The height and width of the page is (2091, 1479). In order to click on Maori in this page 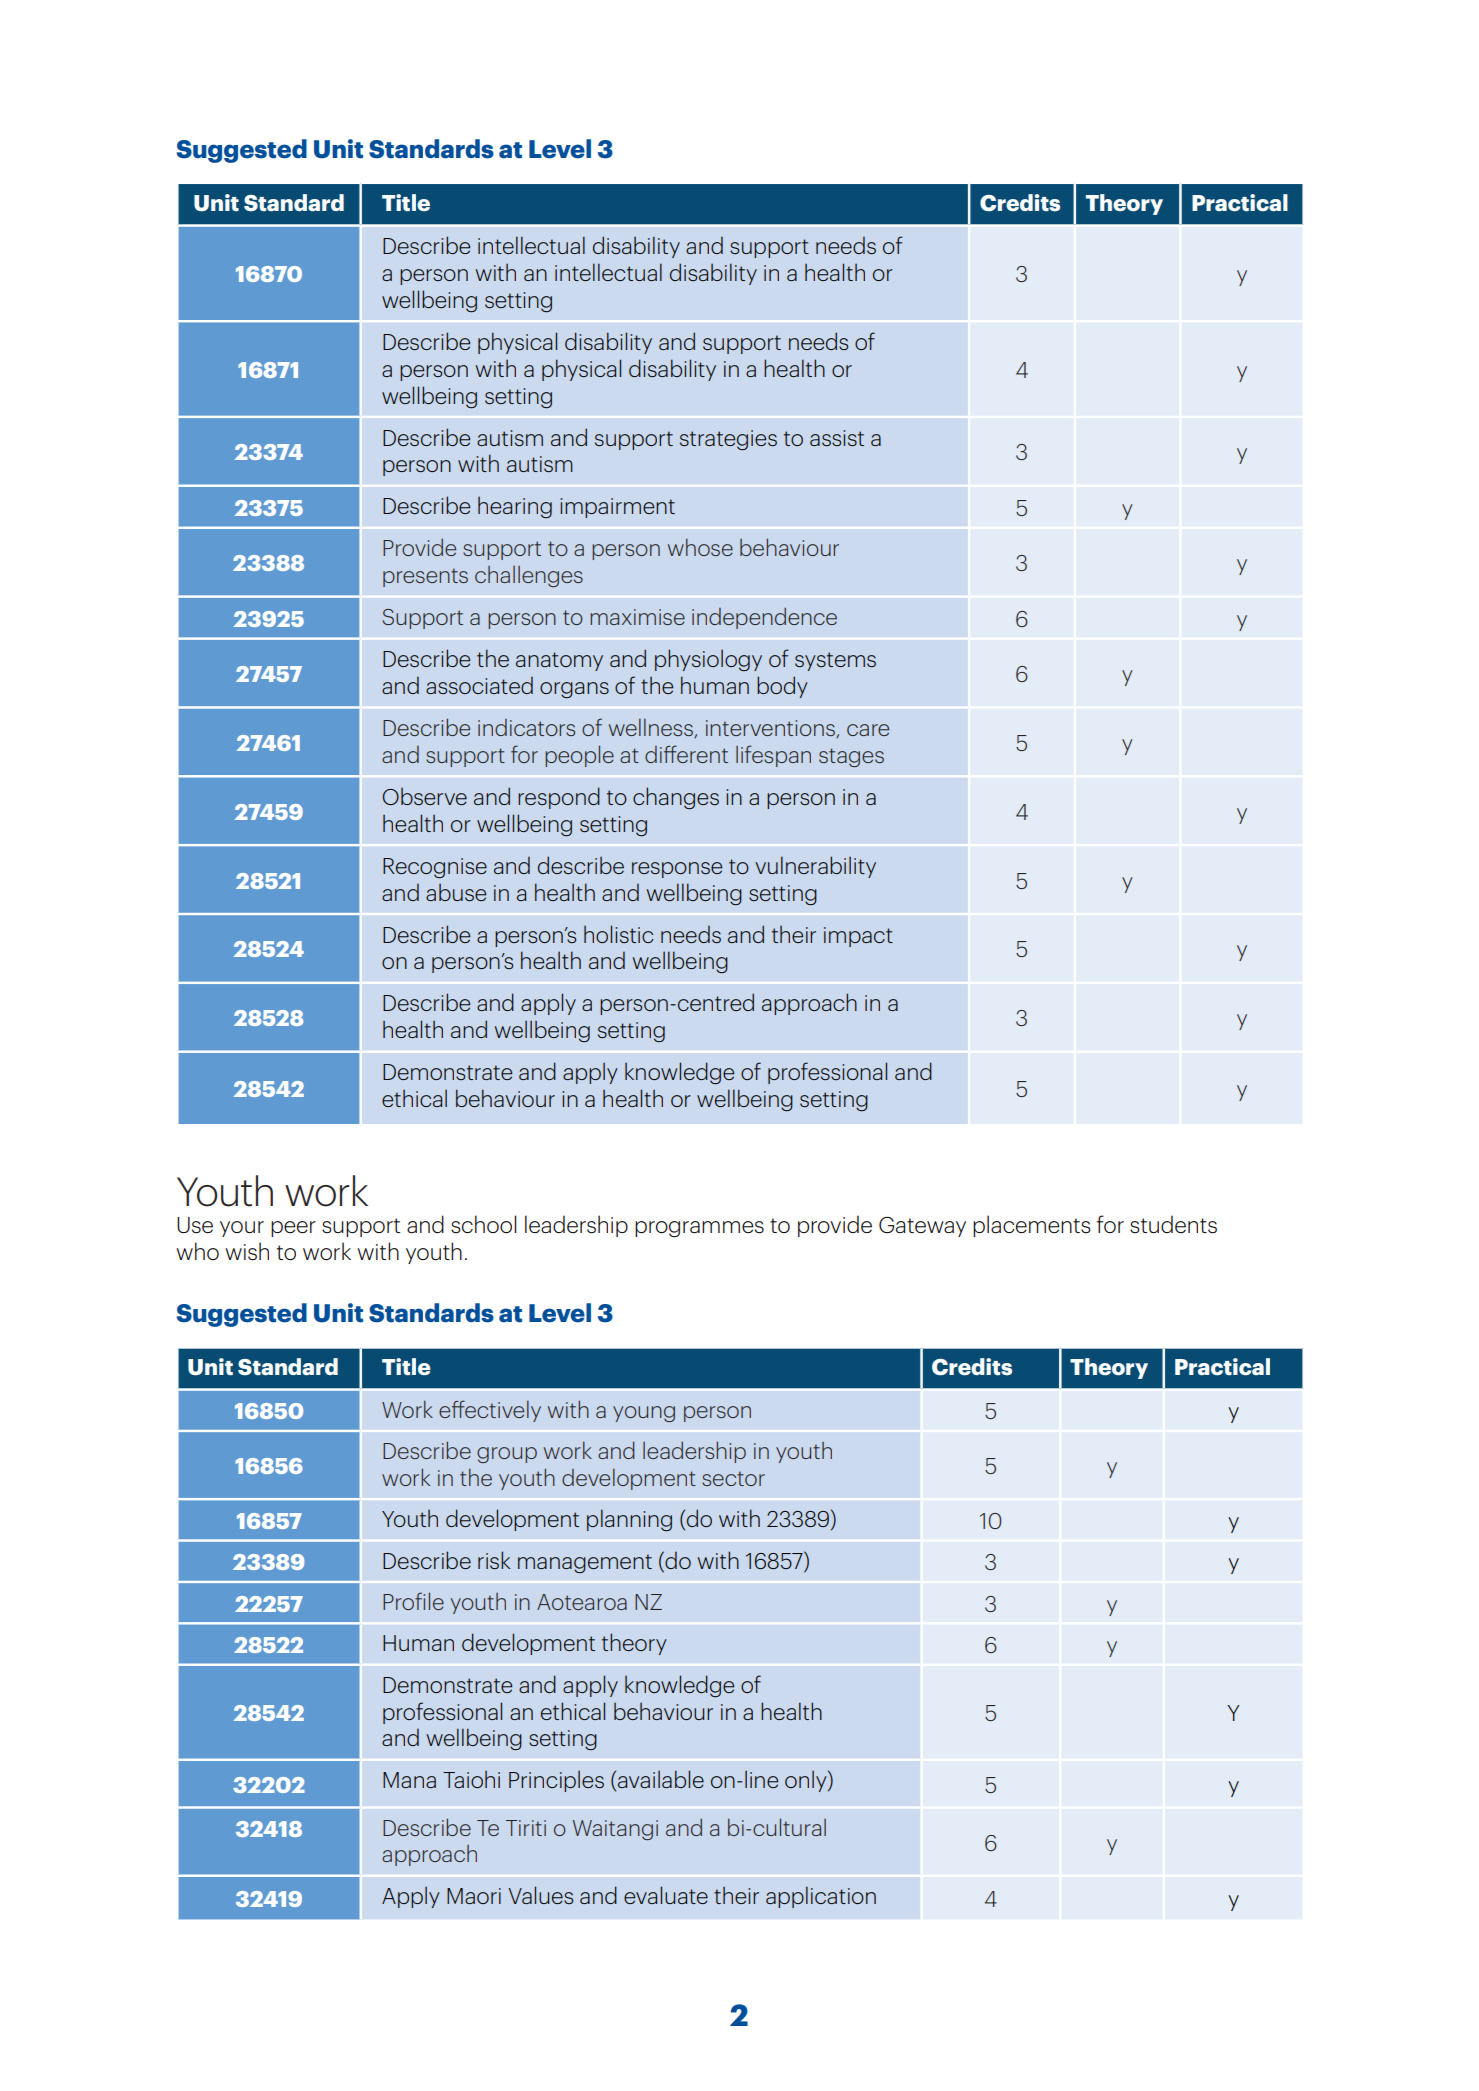, I will do `click(474, 1896)`.
